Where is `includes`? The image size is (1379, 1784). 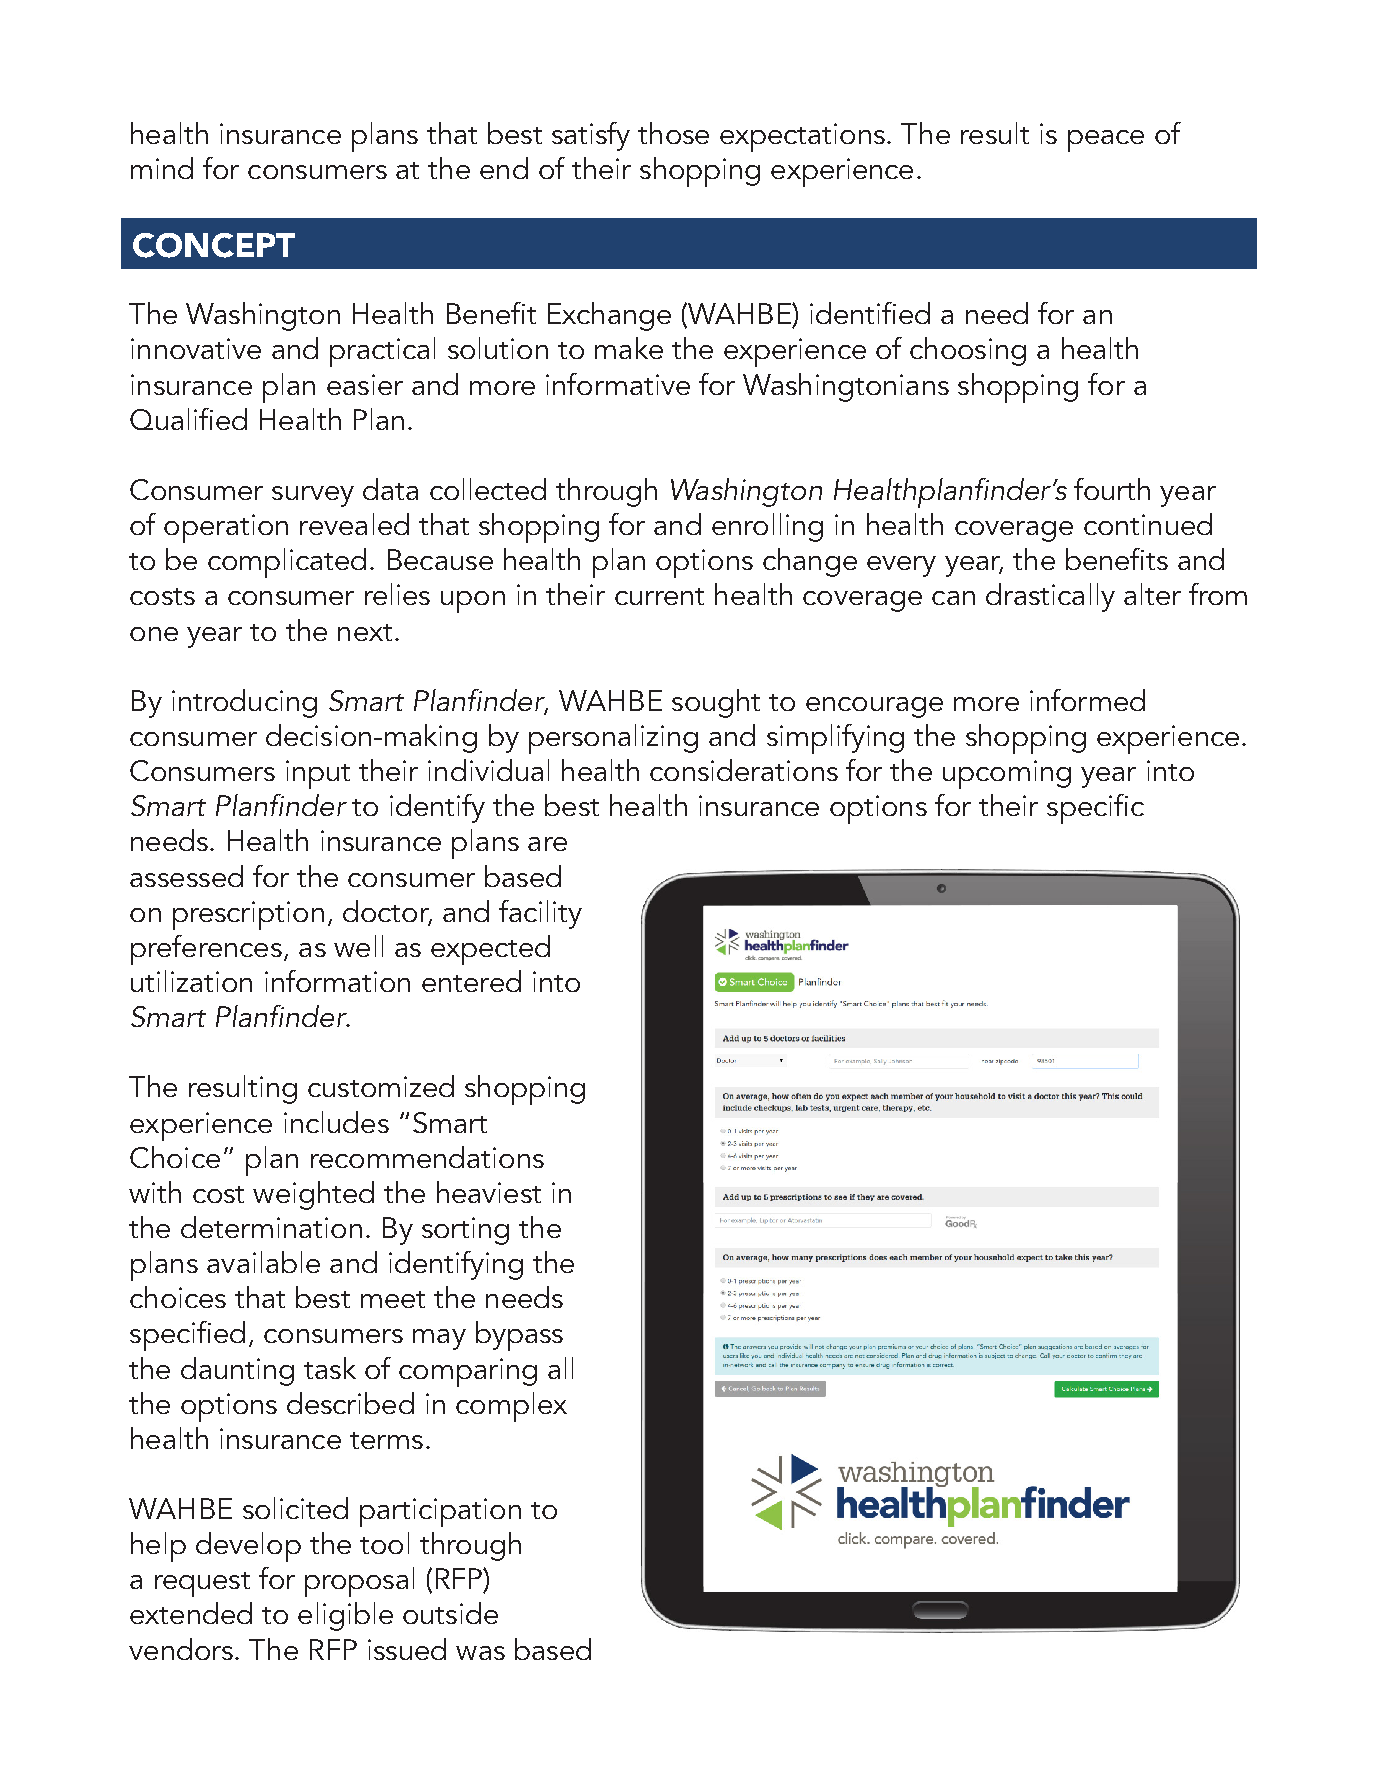 includes is located at coordinates (336, 1122).
